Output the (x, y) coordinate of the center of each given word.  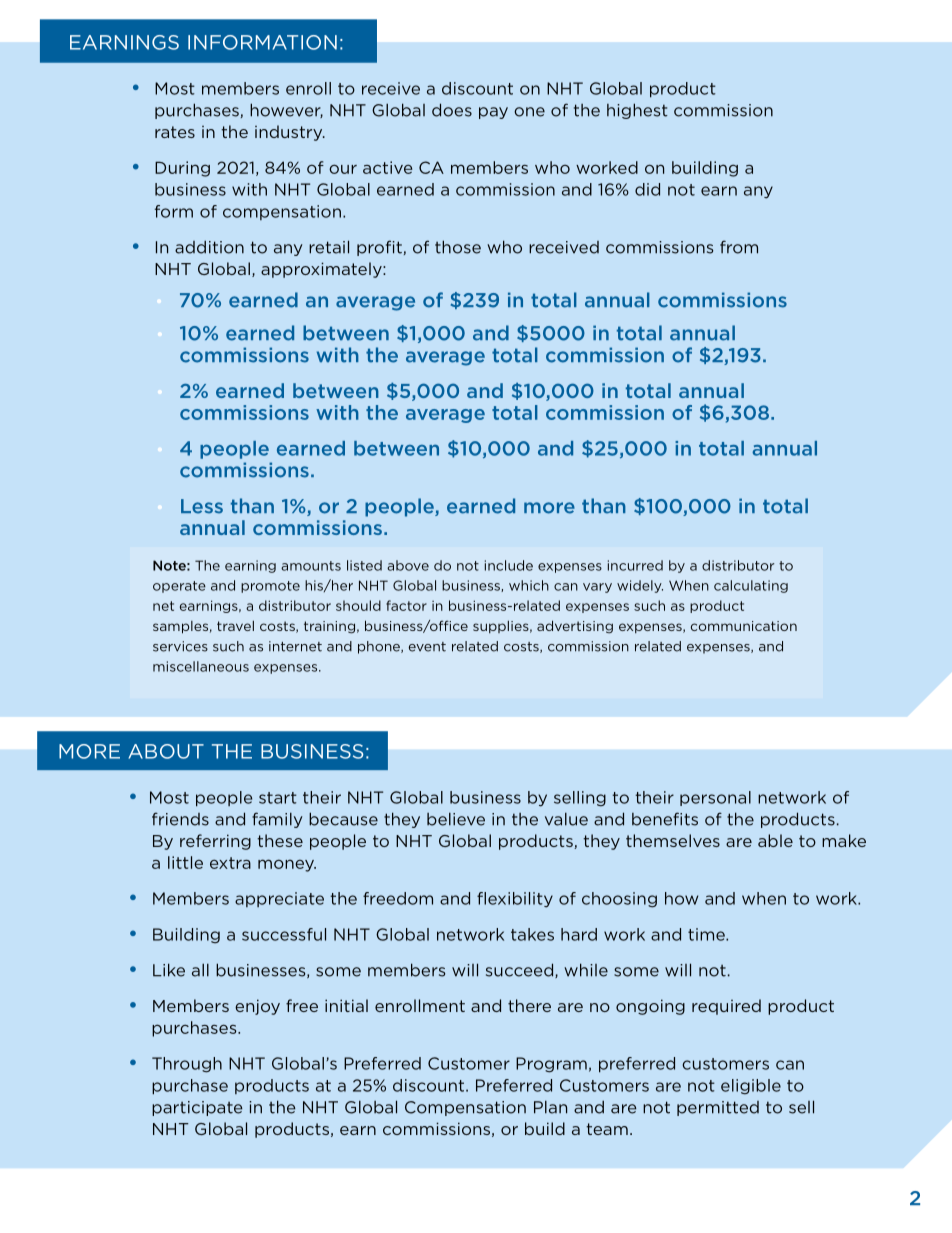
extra (230, 863)
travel (235, 626)
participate (197, 1108)
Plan (550, 1107)
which (529, 585)
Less (202, 506)
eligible (751, 1087)
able (775, 840)
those (458, 247)
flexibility (515, 900)
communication (744, 626)
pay (493, 113)
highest (637, 111)
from (739, 247)
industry (290, 133)
